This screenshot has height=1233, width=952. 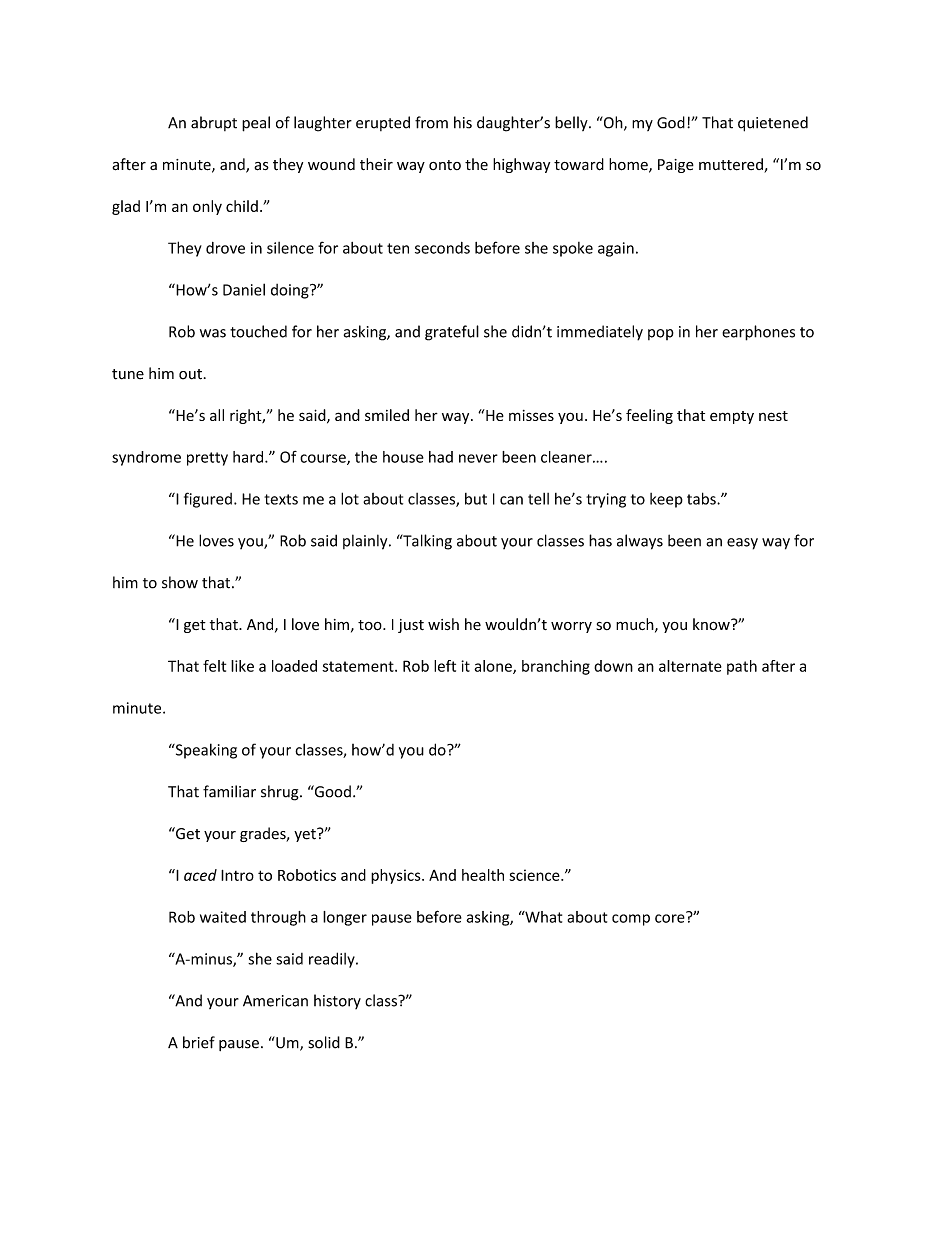 What do you see at coordinates (445, 666) in the screenshot?
I see `left` at bounding box center [445, 666].
